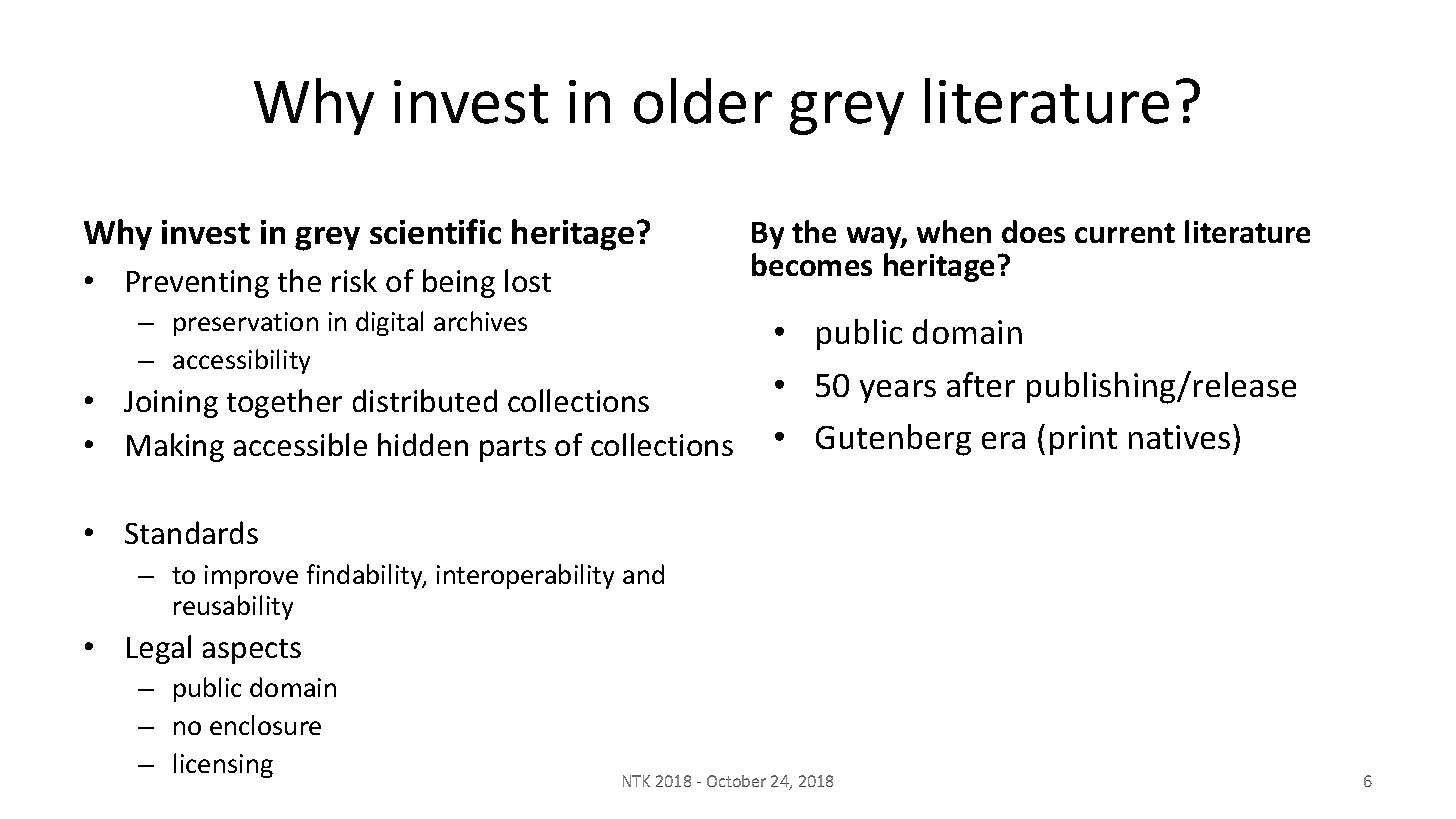 The image size is (1456, 819). I want to click on interoperability, so click(525, 576).
